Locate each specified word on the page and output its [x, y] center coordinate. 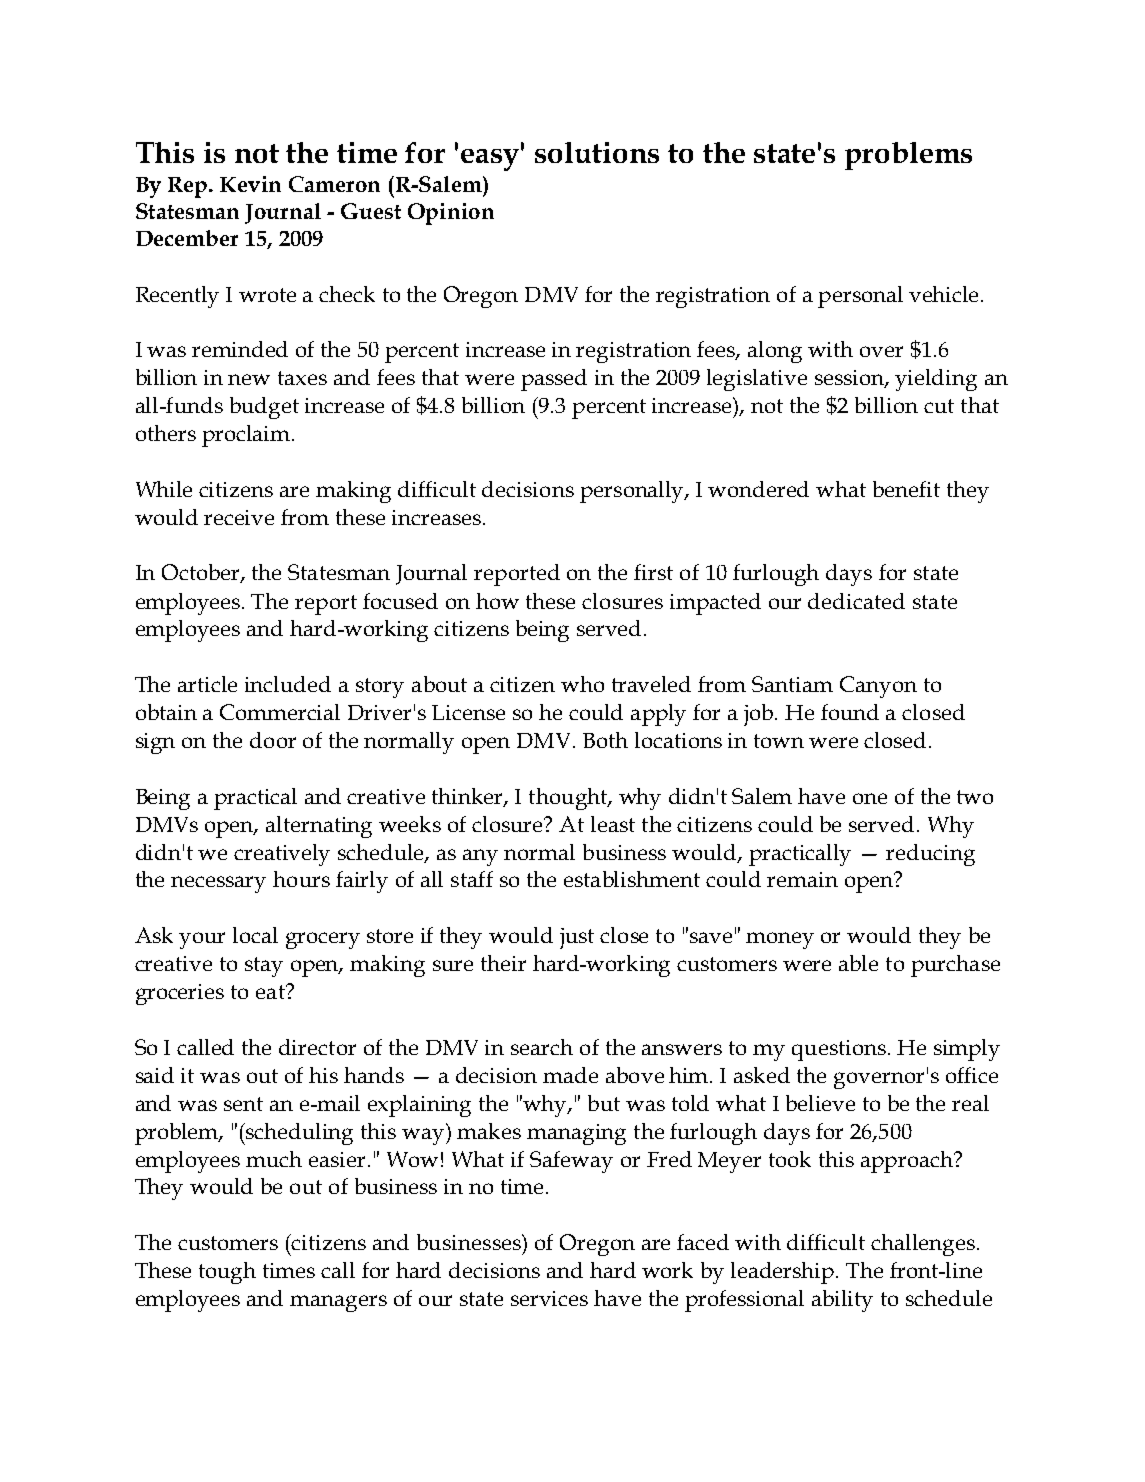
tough [227, 1273]
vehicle [945, 294]
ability [842, 1301]
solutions [597, 152]
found [850, 712]
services [549, 1298]
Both [605, 740]
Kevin [250, 184]
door [273, 740]
